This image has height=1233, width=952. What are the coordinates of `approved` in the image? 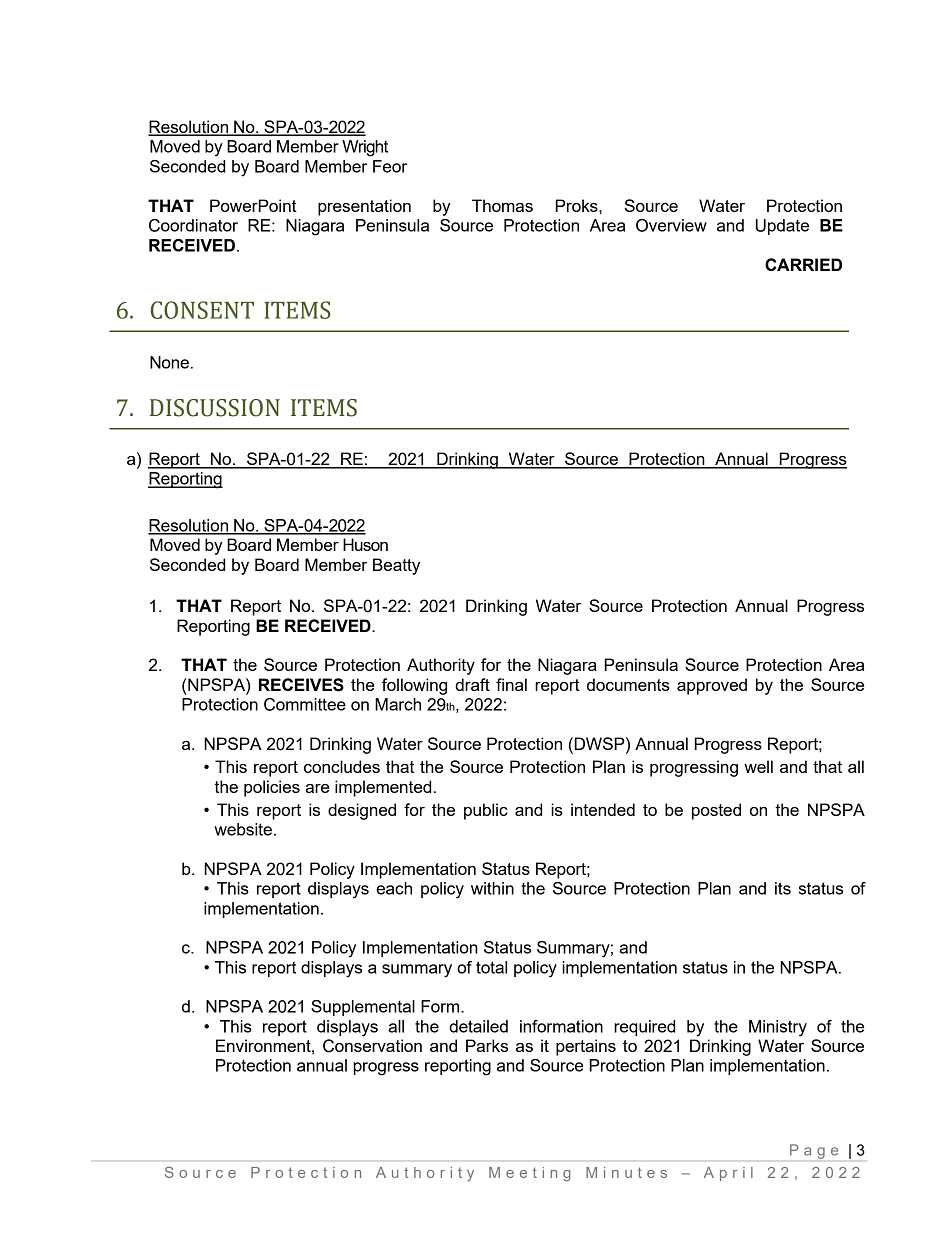 It's located at (712, 686).
